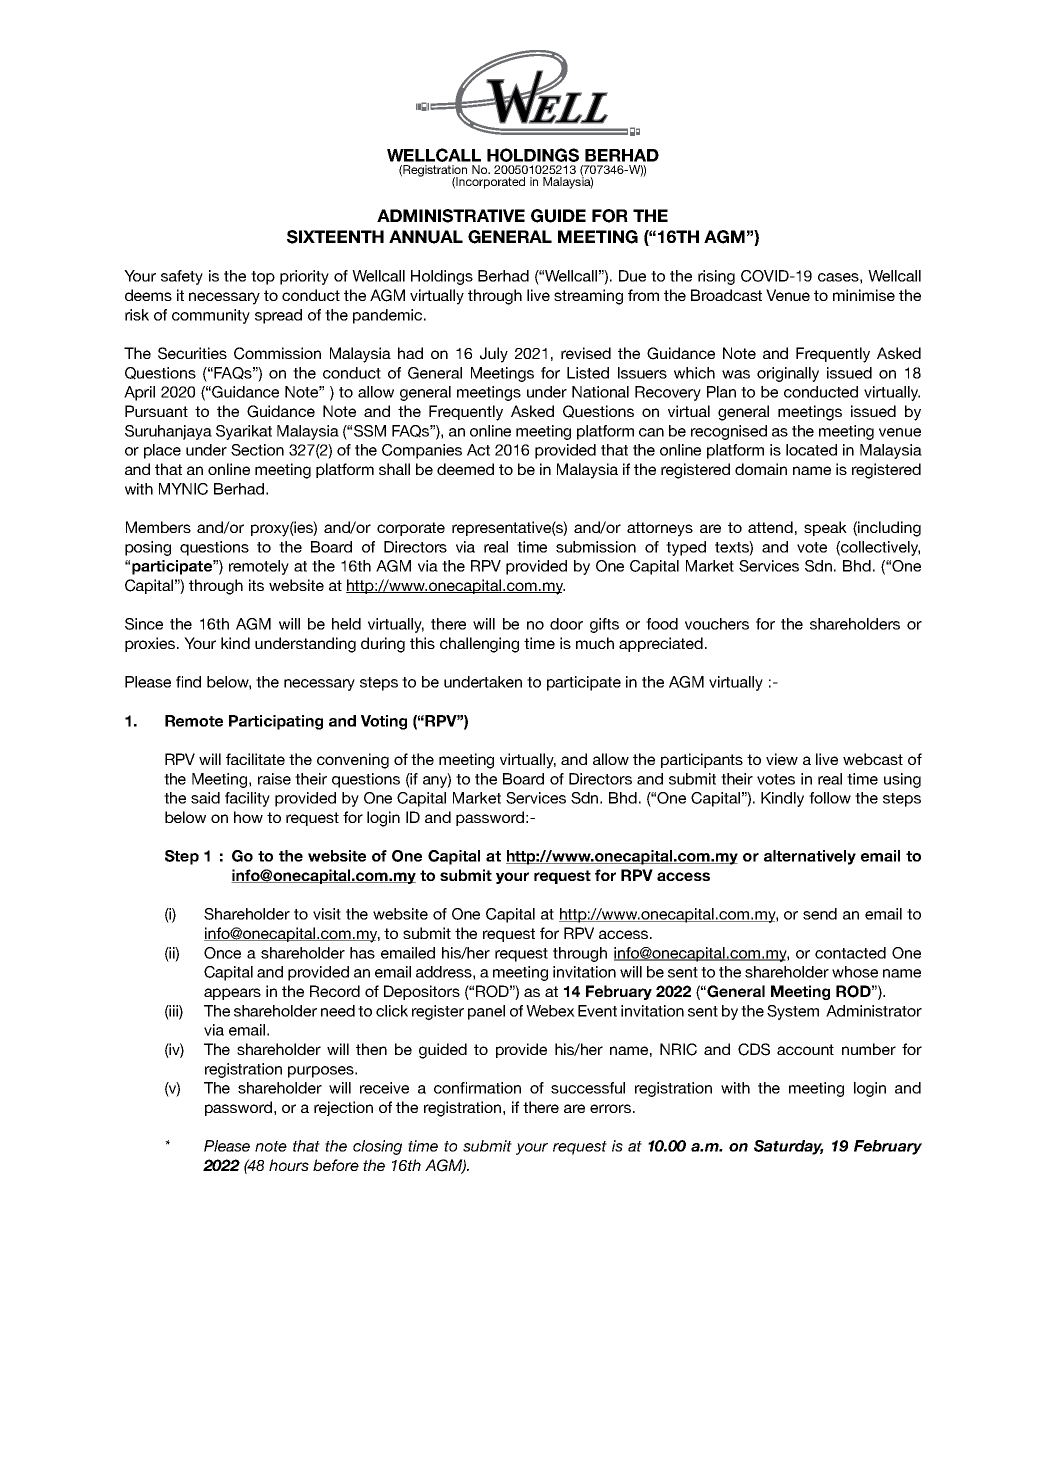 The image size is (1046, 1480). What do you see at coordinates (465, 469) in the screenshot?
I see `deemed` at bounding box center [465, 469].
